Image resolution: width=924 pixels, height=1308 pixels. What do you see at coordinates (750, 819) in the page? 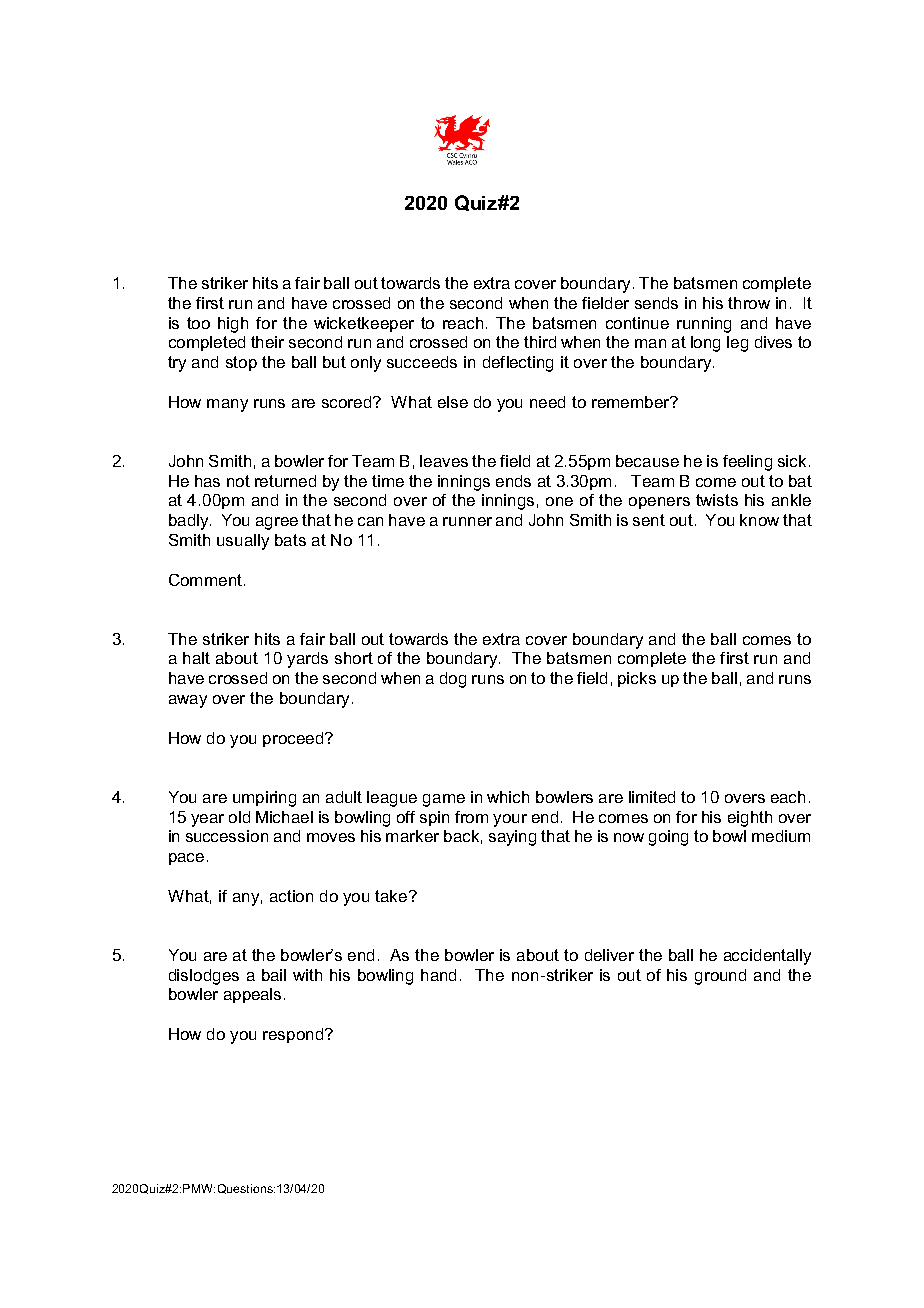
I see `eighth` at bounding box center [750, 819].
